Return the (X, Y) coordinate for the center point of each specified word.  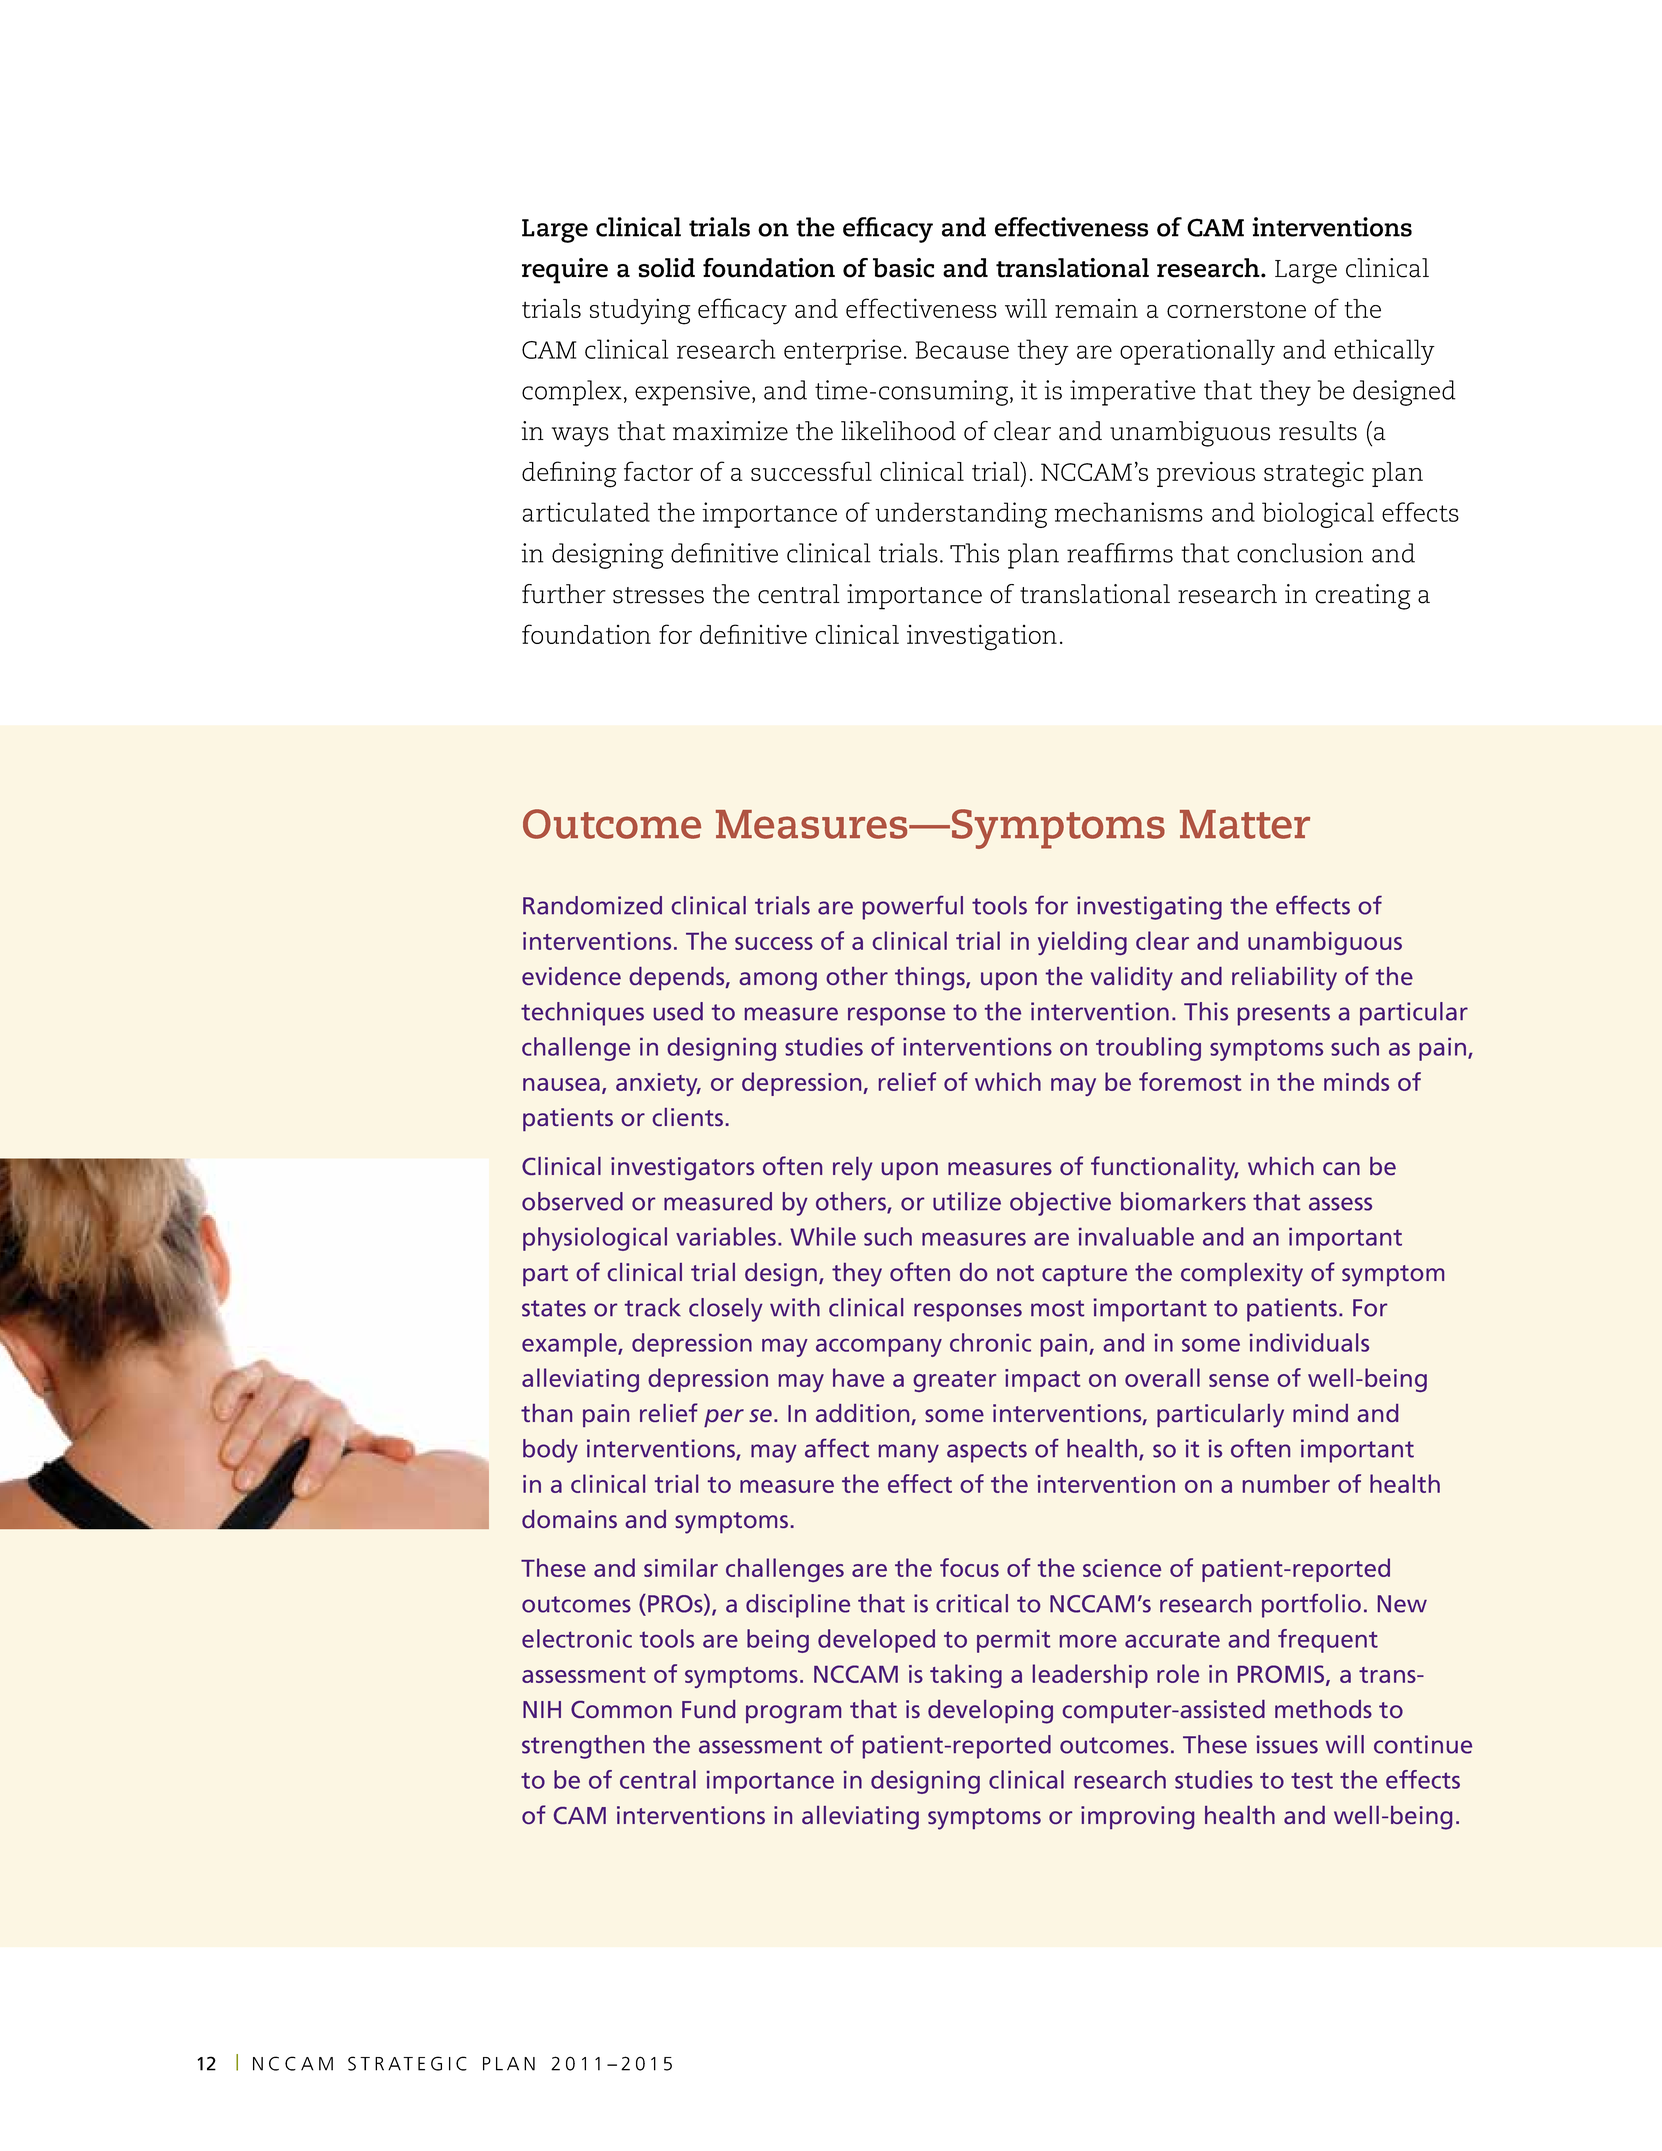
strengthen (583, 1747)
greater (954, 1381)
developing (990, 1712)
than (546, 1413)
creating (1362, 597)
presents (1284, 1015)
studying (640, 311)
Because (962, 350)
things (931, 979)
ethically (1384, 352)
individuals (1309, 1342)
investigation (982, 637)
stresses (658, 595)
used (678, 1011)
